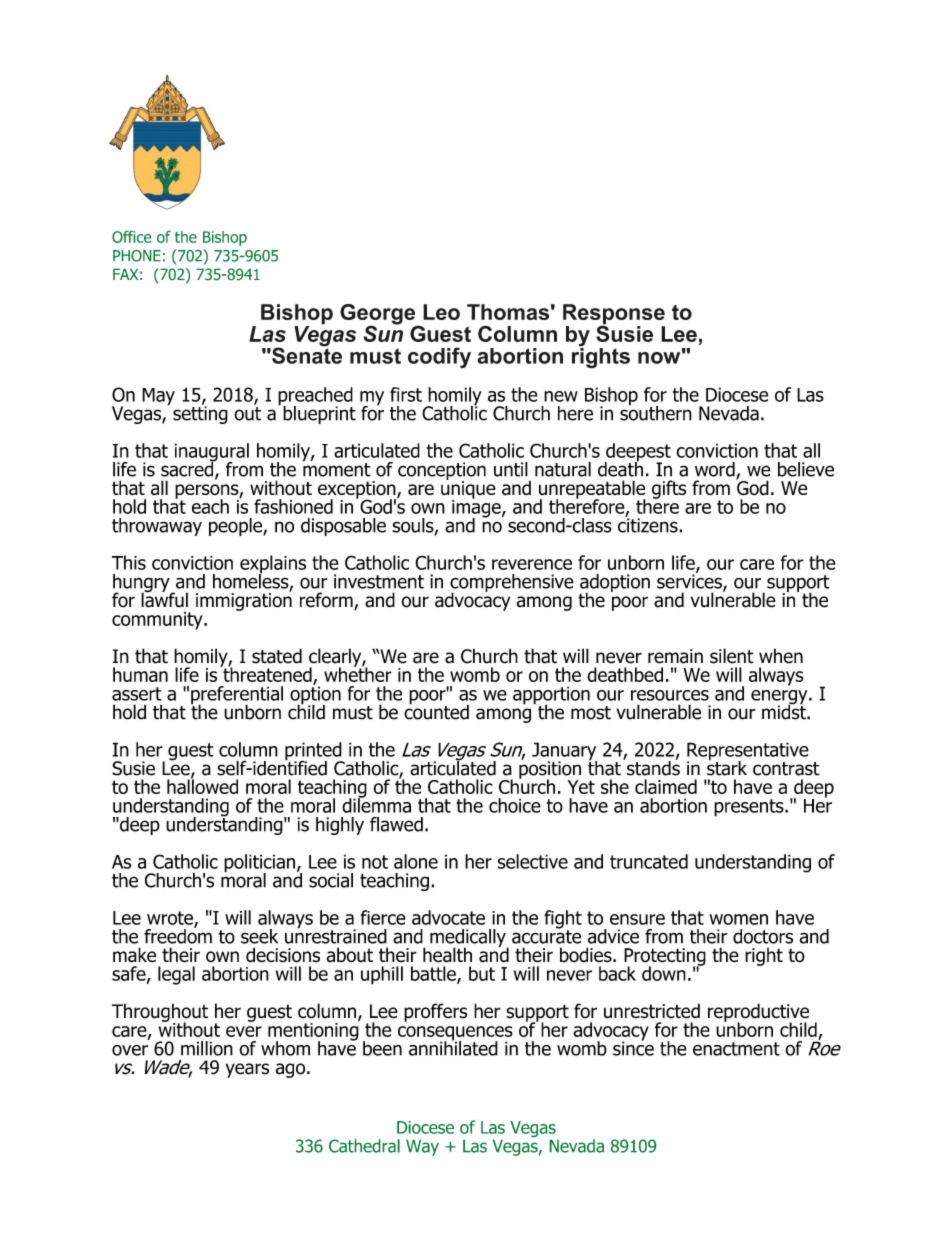  I want to click on PHONE, so click(137, 255).
